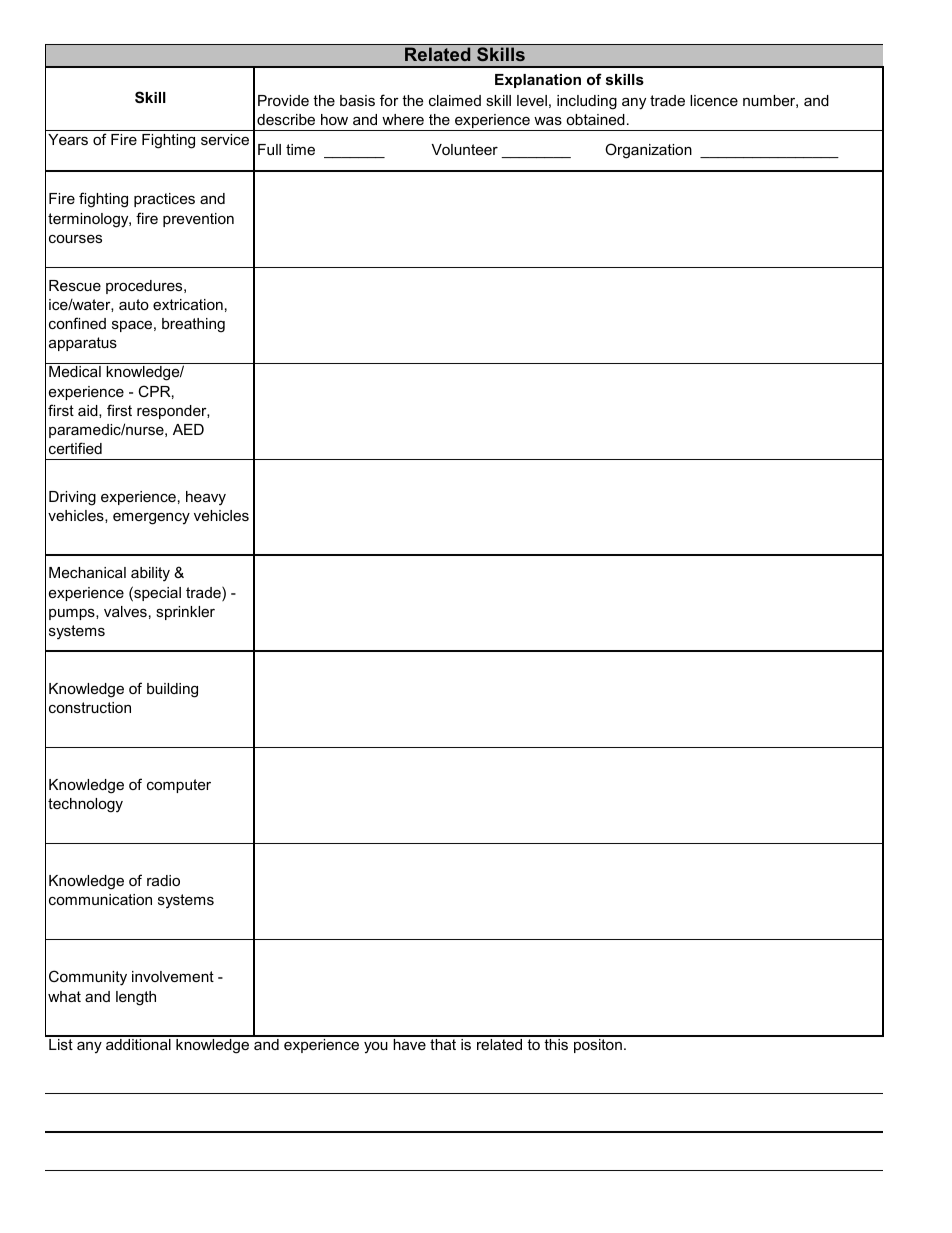 Image resolution: width=952 pixels, height=1233 pixels. What do you see at coordinates (136, 998) in the screenshot?
I see `length` at bounding box center [136, 998].
